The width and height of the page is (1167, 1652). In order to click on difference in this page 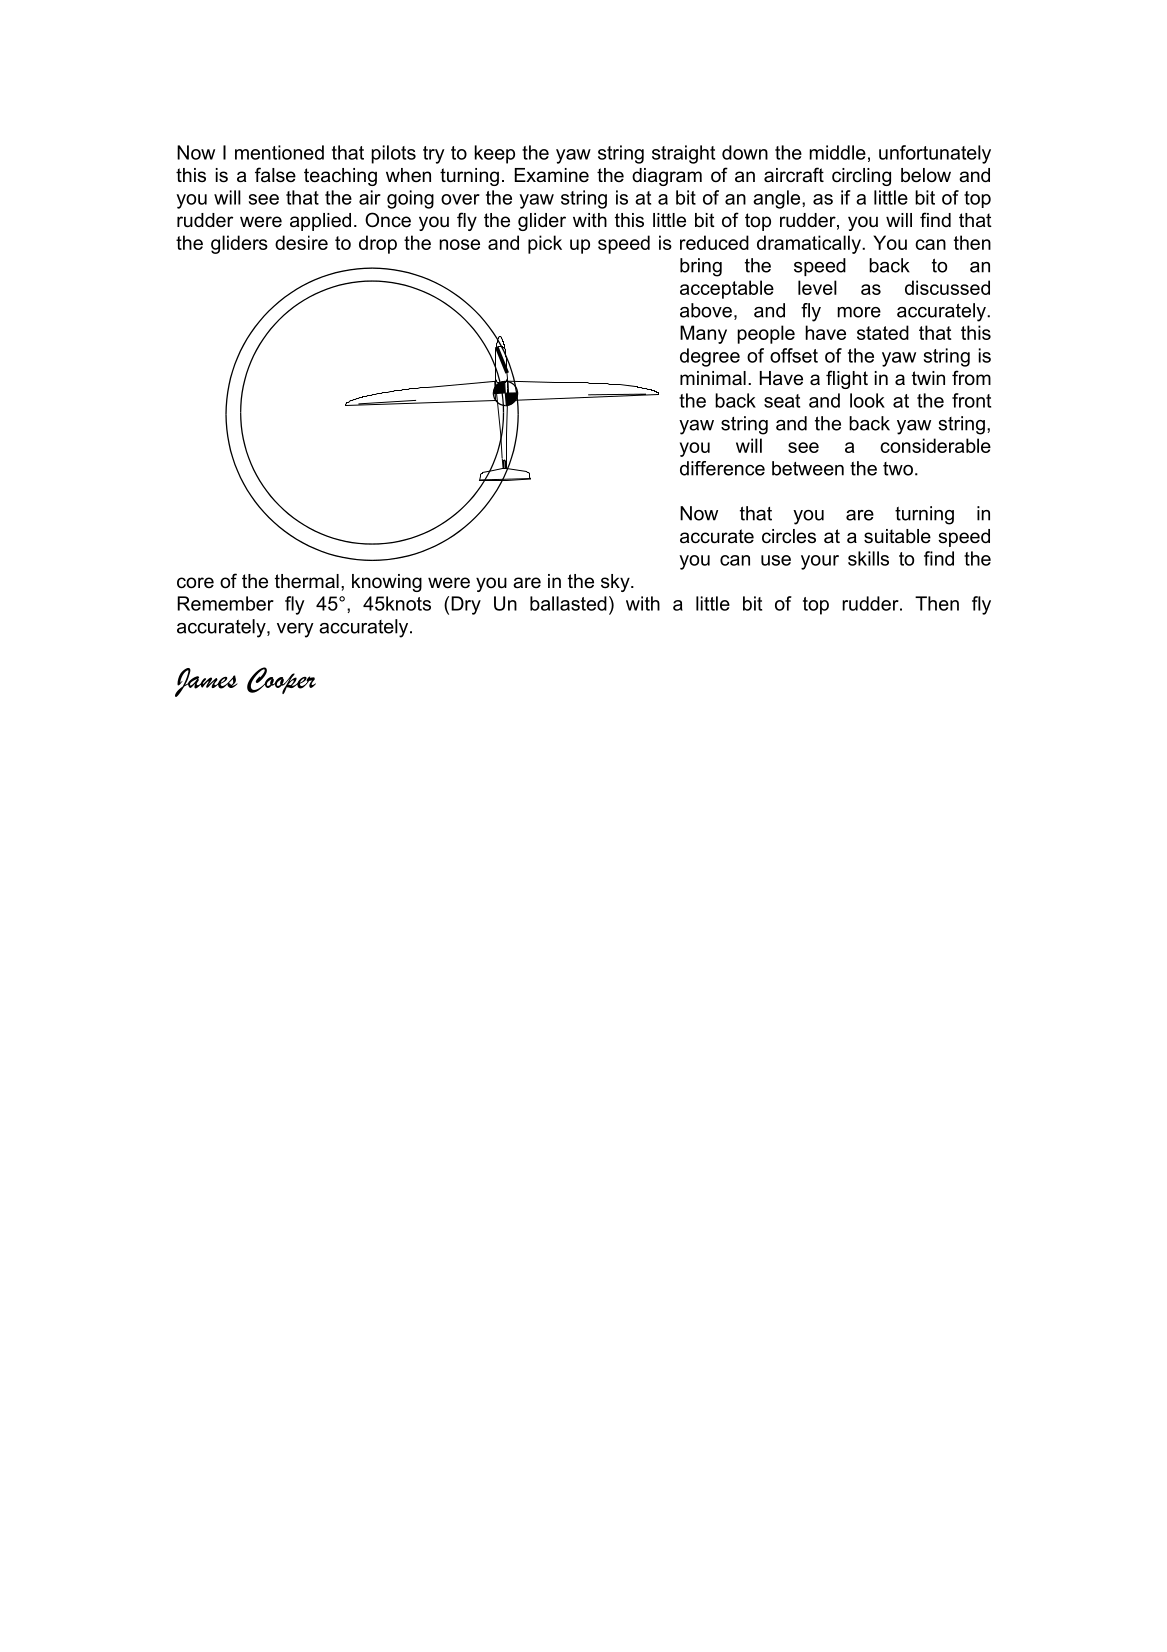, I will do `click(722, 468)`.
